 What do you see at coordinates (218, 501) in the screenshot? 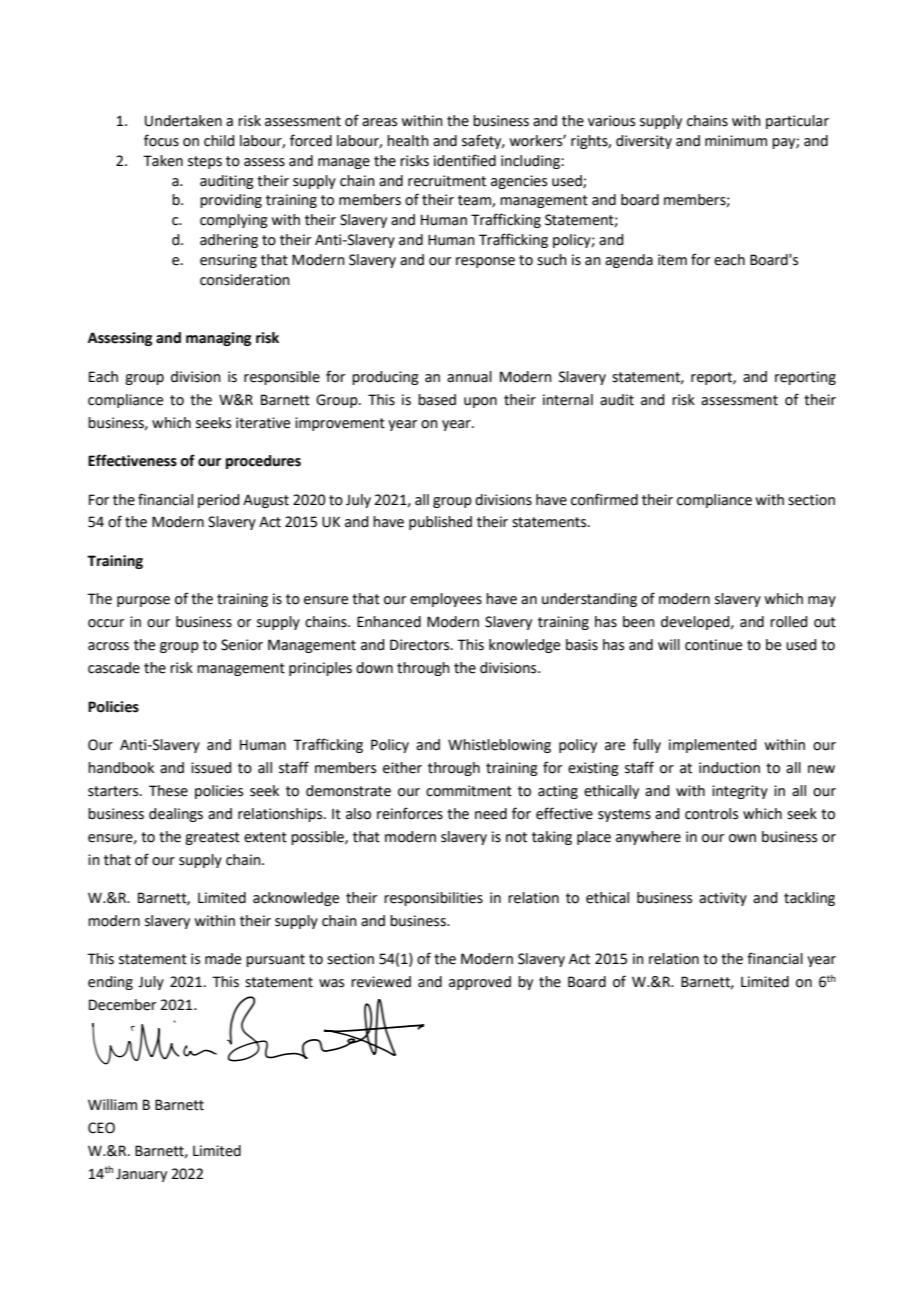
I see `period` at bounding box center [218, 501].
